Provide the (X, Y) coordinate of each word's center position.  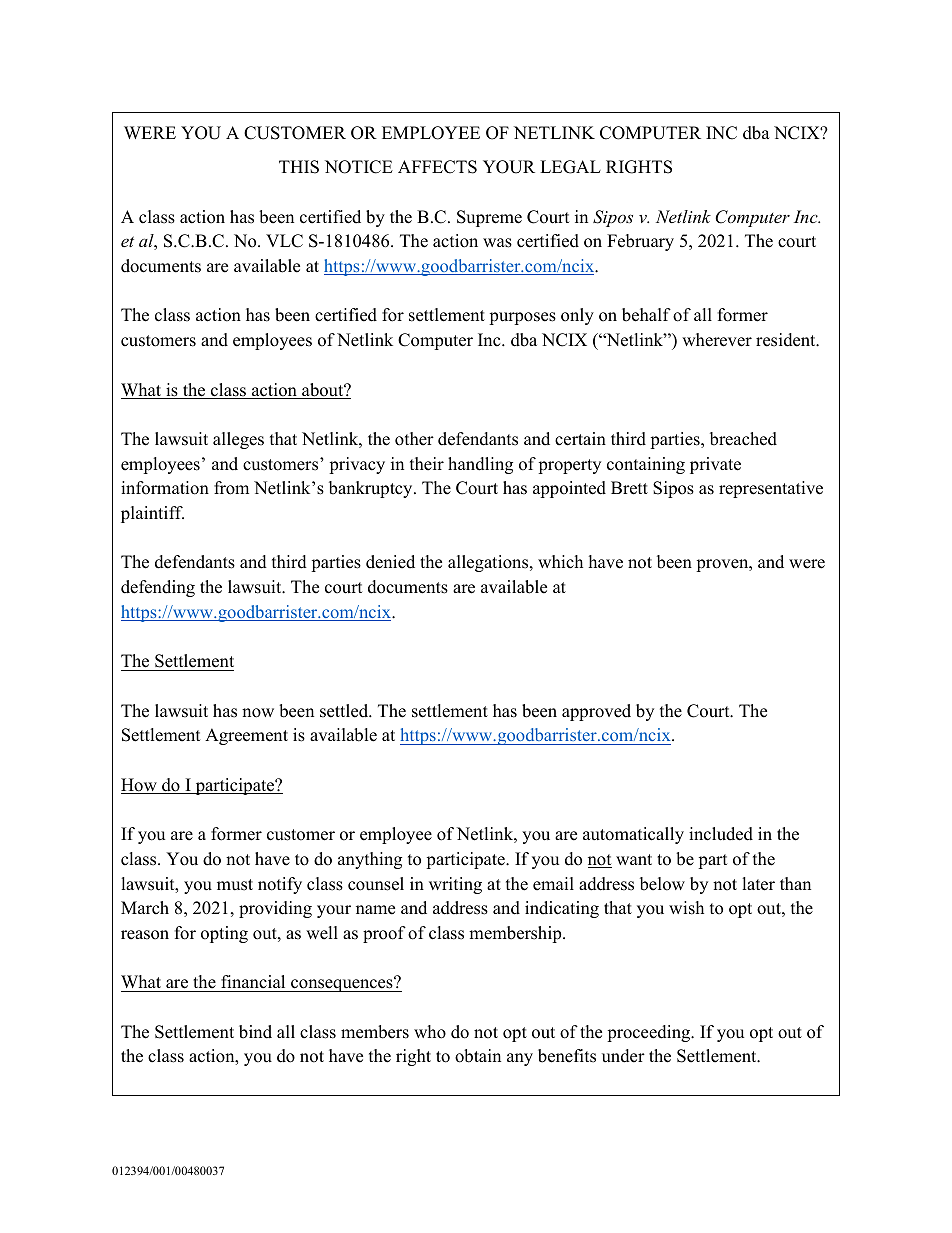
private (715, 465)
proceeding (650, 1033)
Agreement (246, 736)
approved (596, 712)
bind (255, 1032)
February (640, 242)
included (721, 834)
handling (480, 465)
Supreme (489, 218)
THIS (299, 167)
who (430, 1032)
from (231, 488)
